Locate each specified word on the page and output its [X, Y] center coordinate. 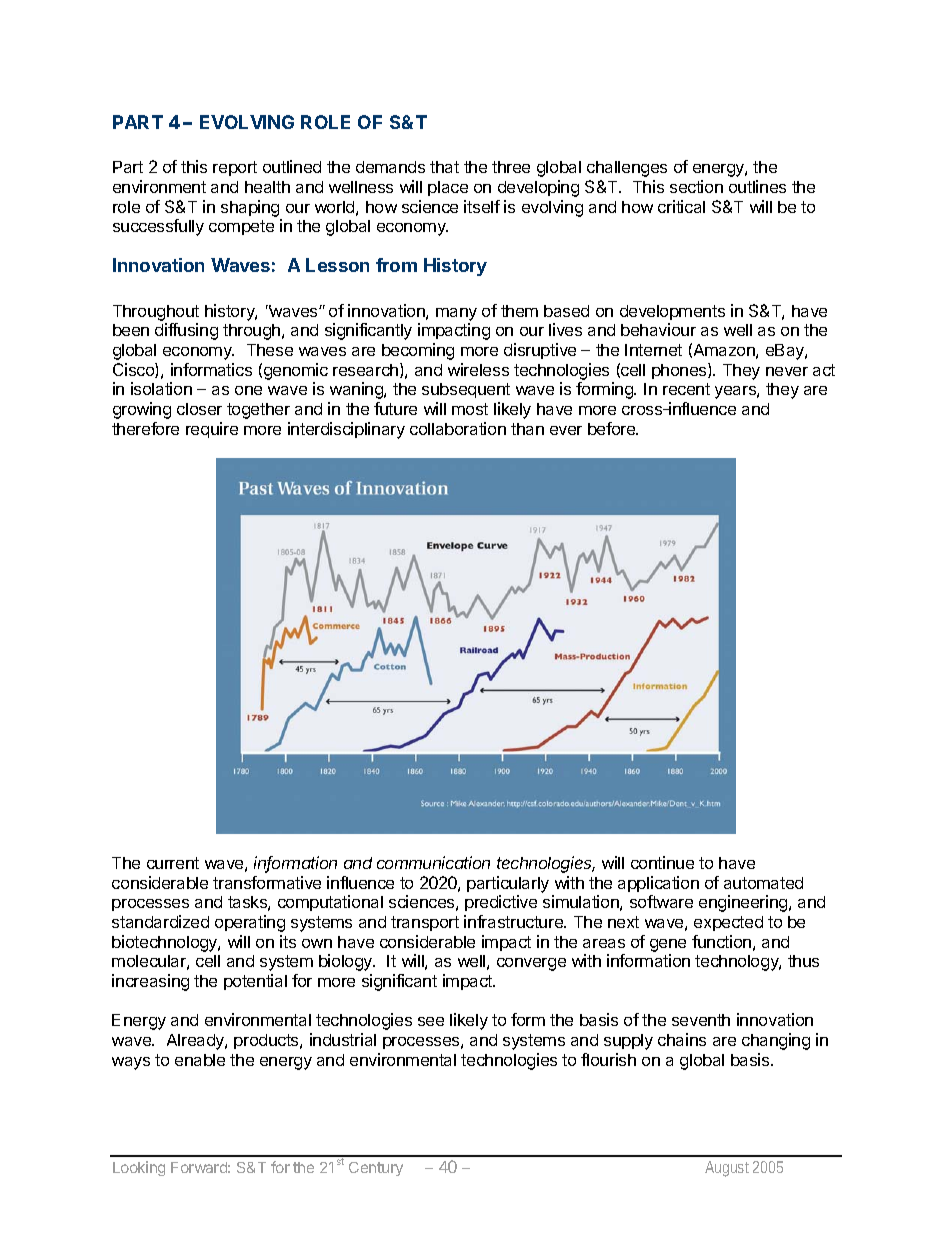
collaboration [458, 428]
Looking [139, 1168]
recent [686, 389]
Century [376, 1169]
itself [482, 206]
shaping [250, 208]
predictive [501, 903]
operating [250, 923]
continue [662, 862]
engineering [744, 903]
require [212, 430]
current [173, 863]
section [696, 186]
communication [433, 862]
